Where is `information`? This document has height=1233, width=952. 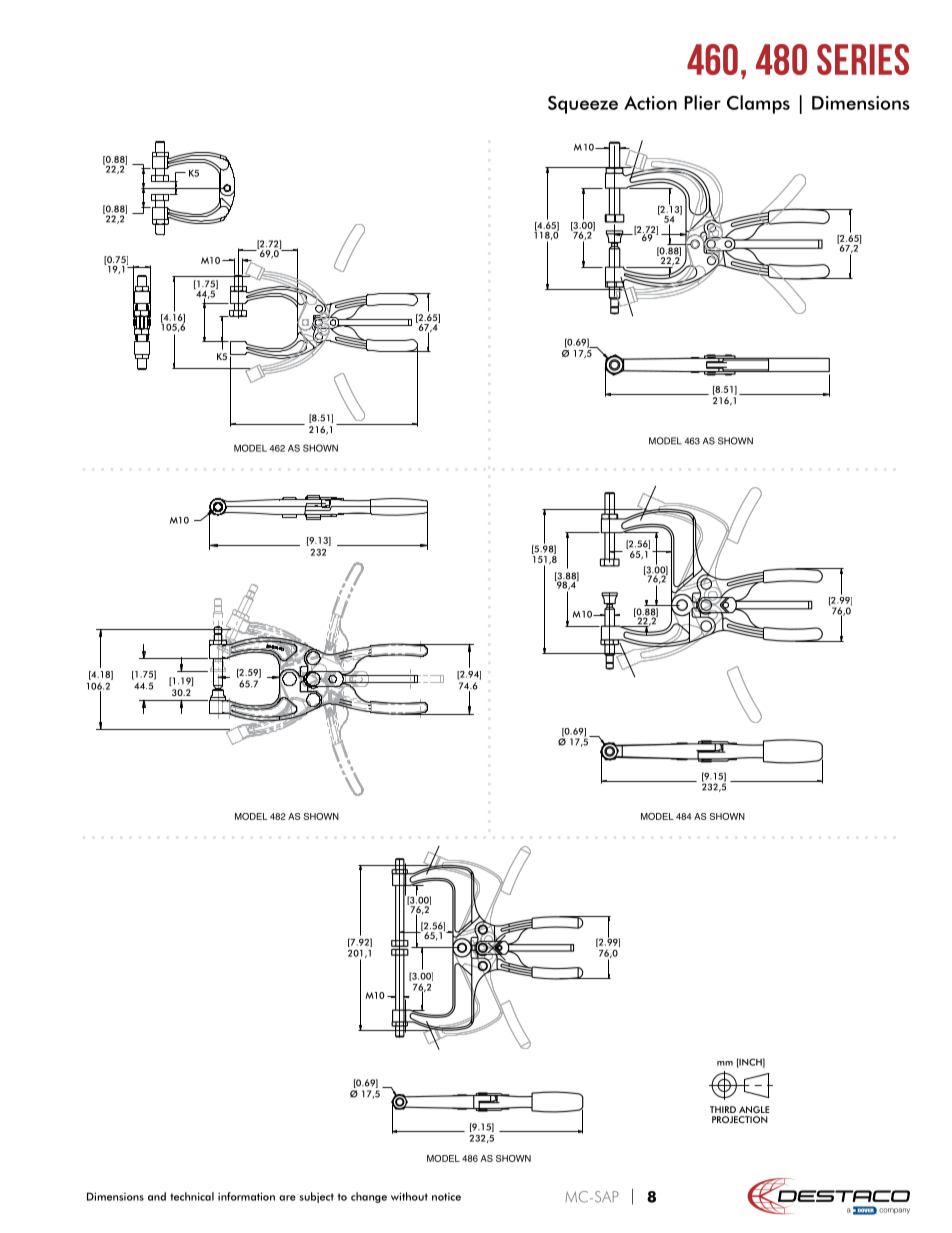 information is located at coordinates (246, 1196).
